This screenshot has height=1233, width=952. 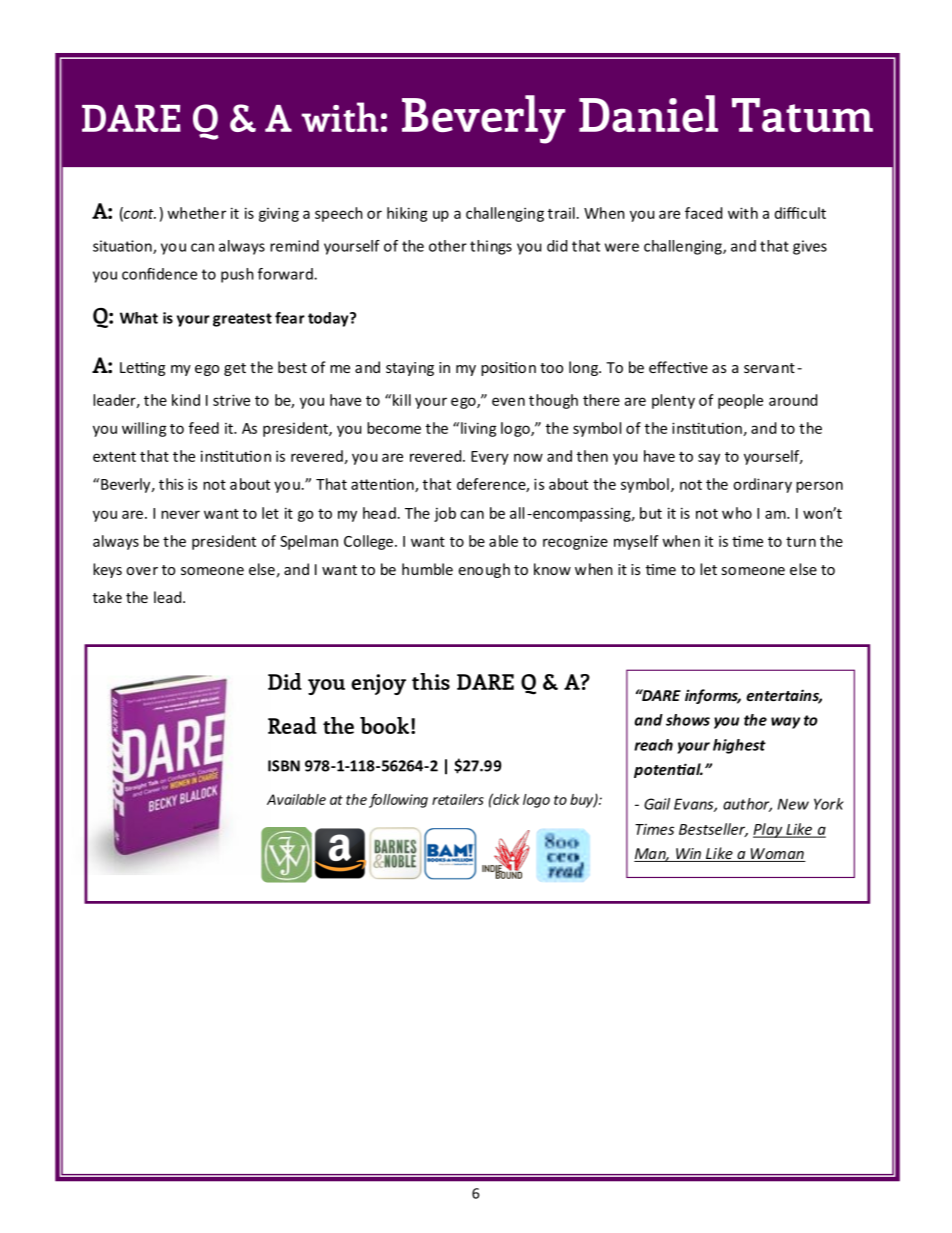 I want to click on turn, so click(x=801, y=542).
